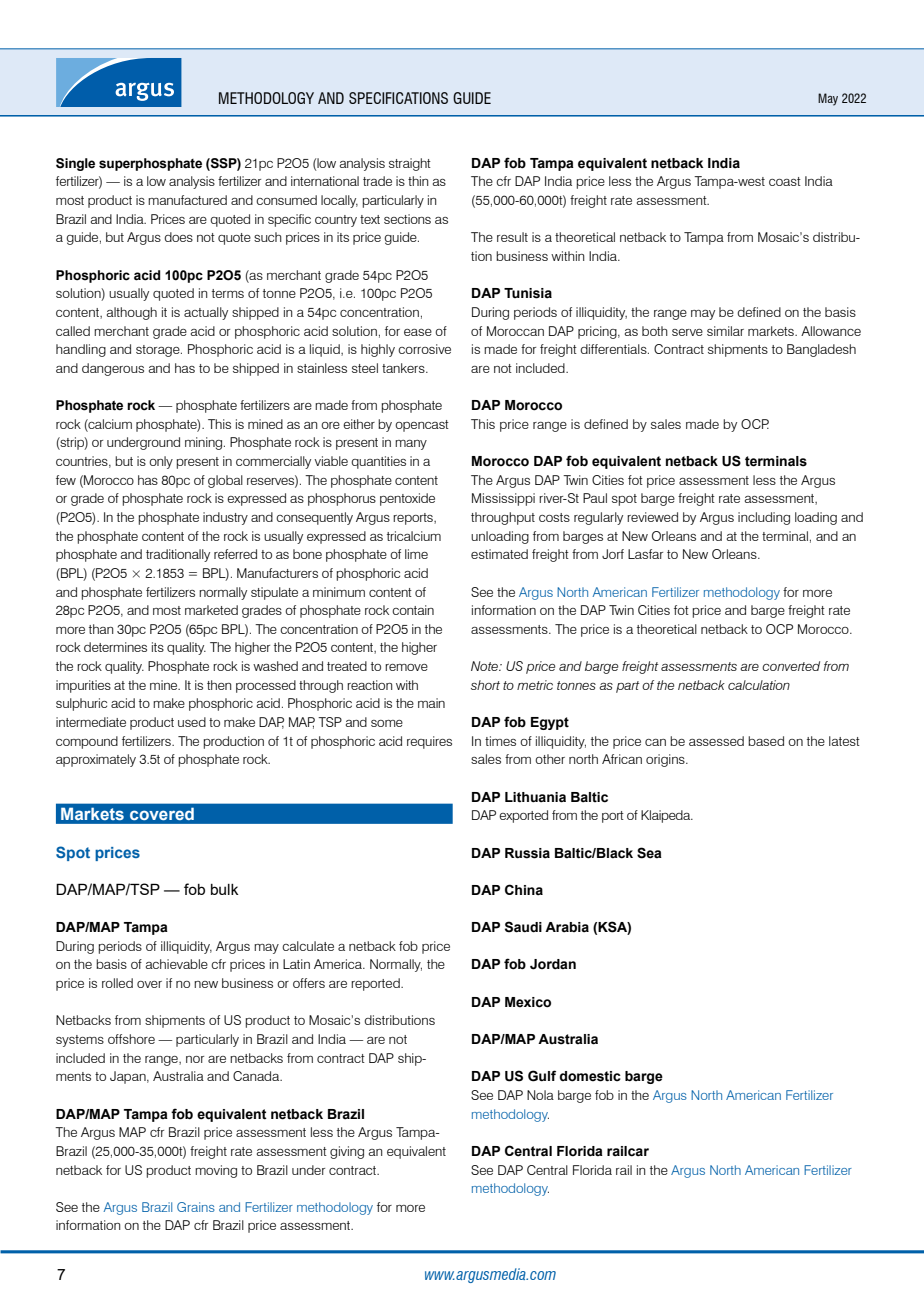 Image resolution: width=924 pixels, height=1308 pixels. What do you see at coordinates (590, 1076) in the screenshot?
I see `domestic` at bounding box center [590, 1076].
